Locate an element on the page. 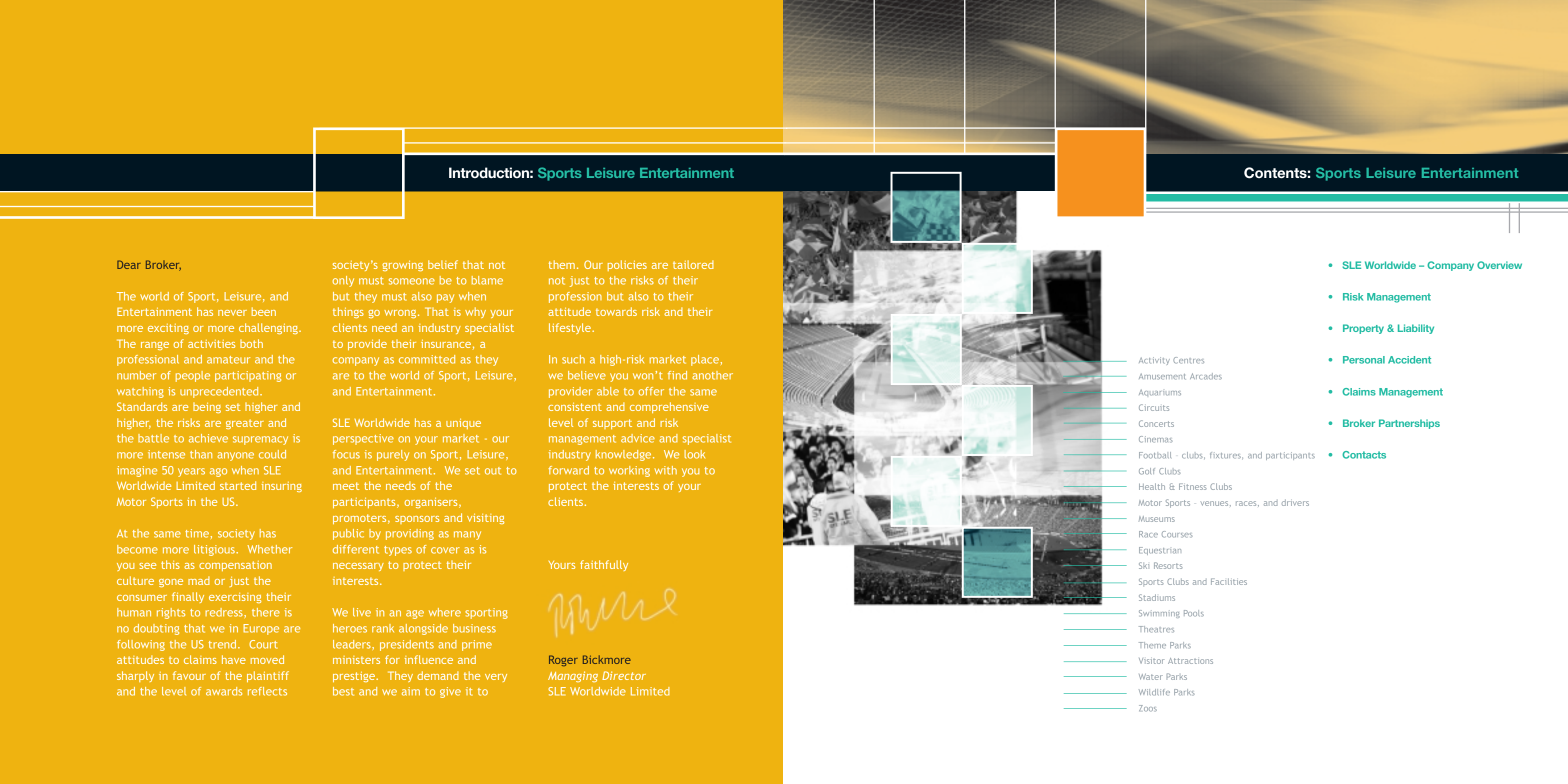  reflects is located at coordinates (267, 691).
